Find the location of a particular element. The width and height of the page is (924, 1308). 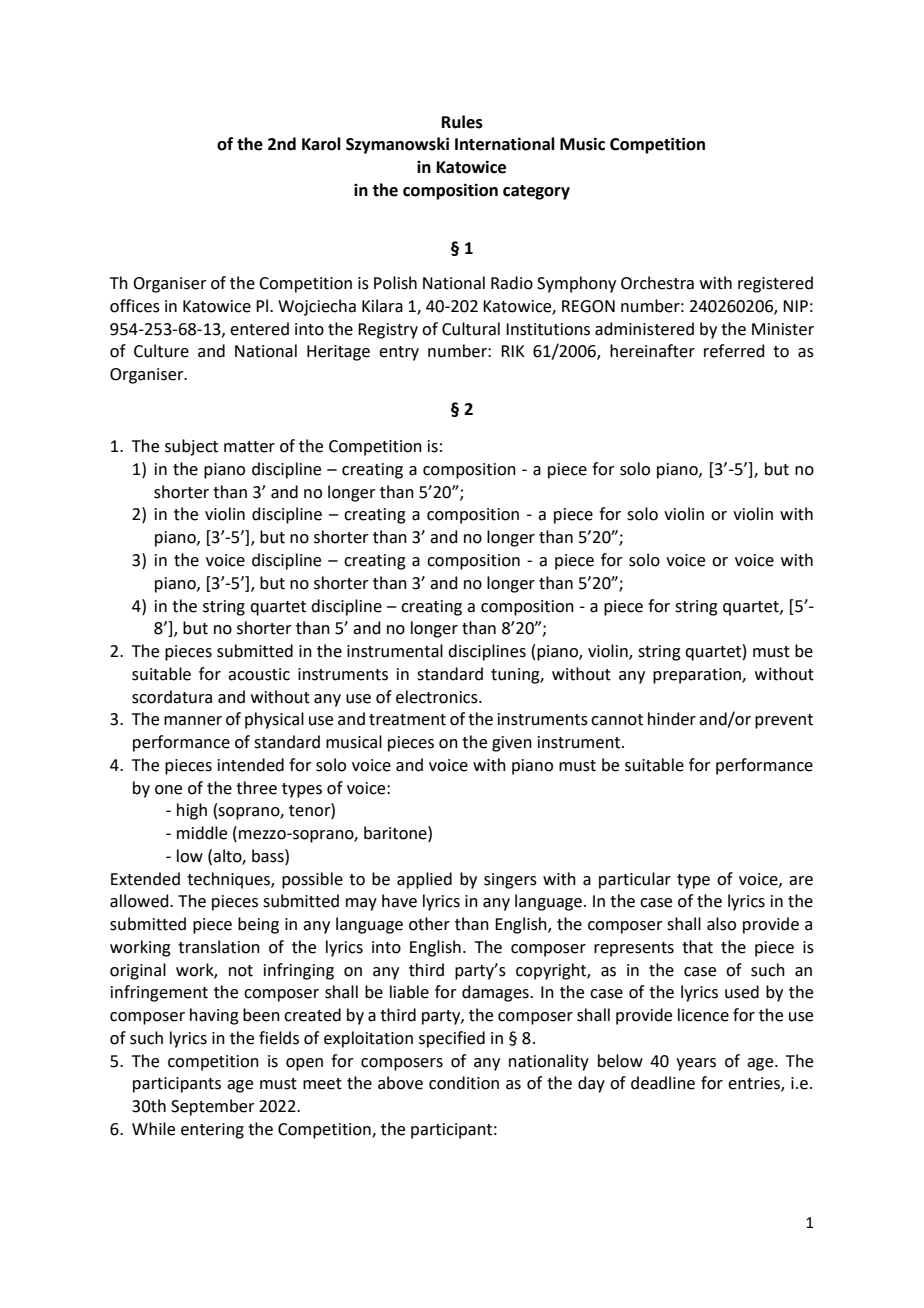

singers is located at coordinates (510, 881).
